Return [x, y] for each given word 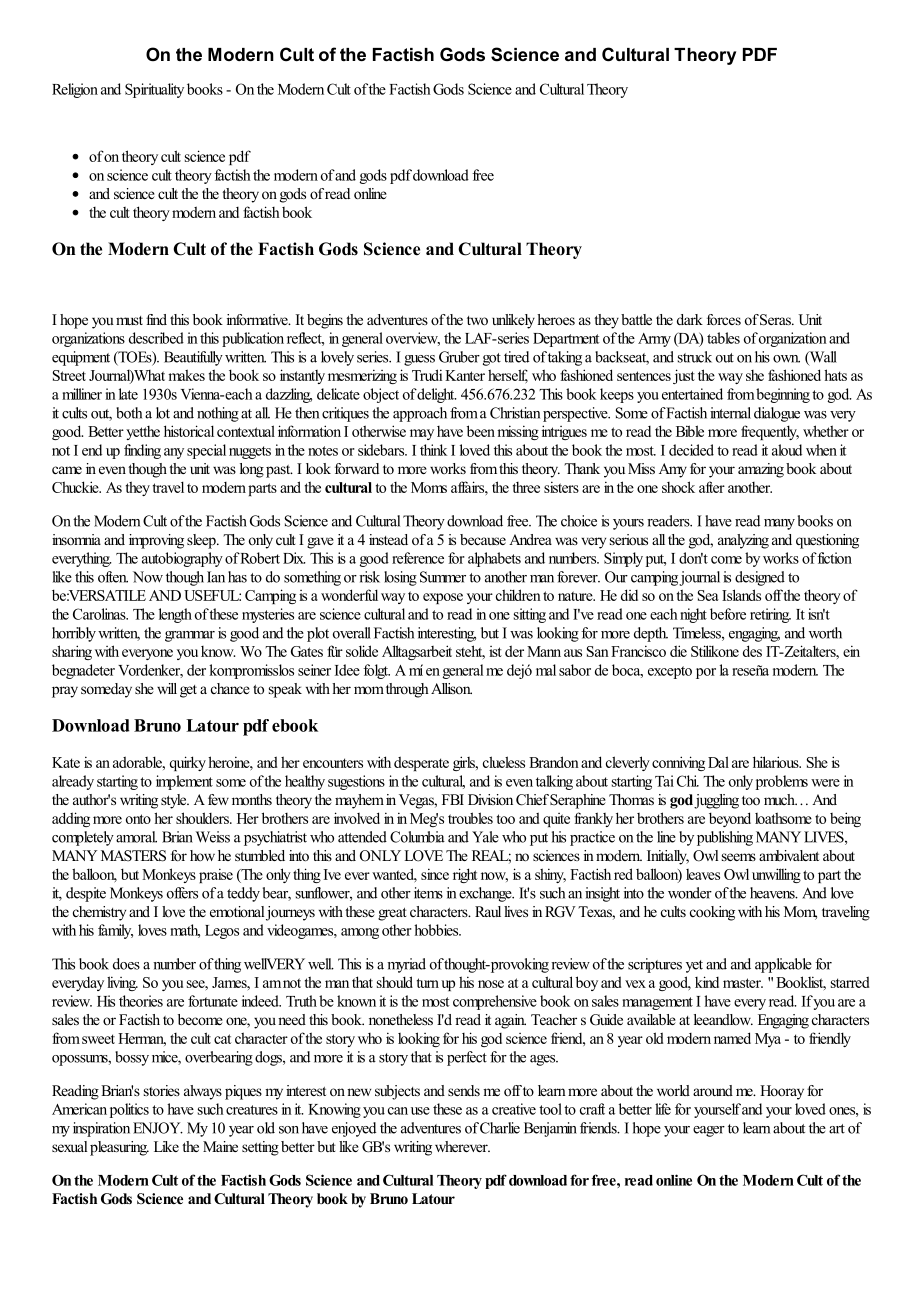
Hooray [782, 1092]
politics [129, 1110]
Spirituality [154, 90]
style [175, 801]
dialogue [777, 414]
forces [724, 319]
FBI [453, 799]
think [433, 450]
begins [325, 321]
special [206, 451]
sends [464, 1090]
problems [782, 782]
